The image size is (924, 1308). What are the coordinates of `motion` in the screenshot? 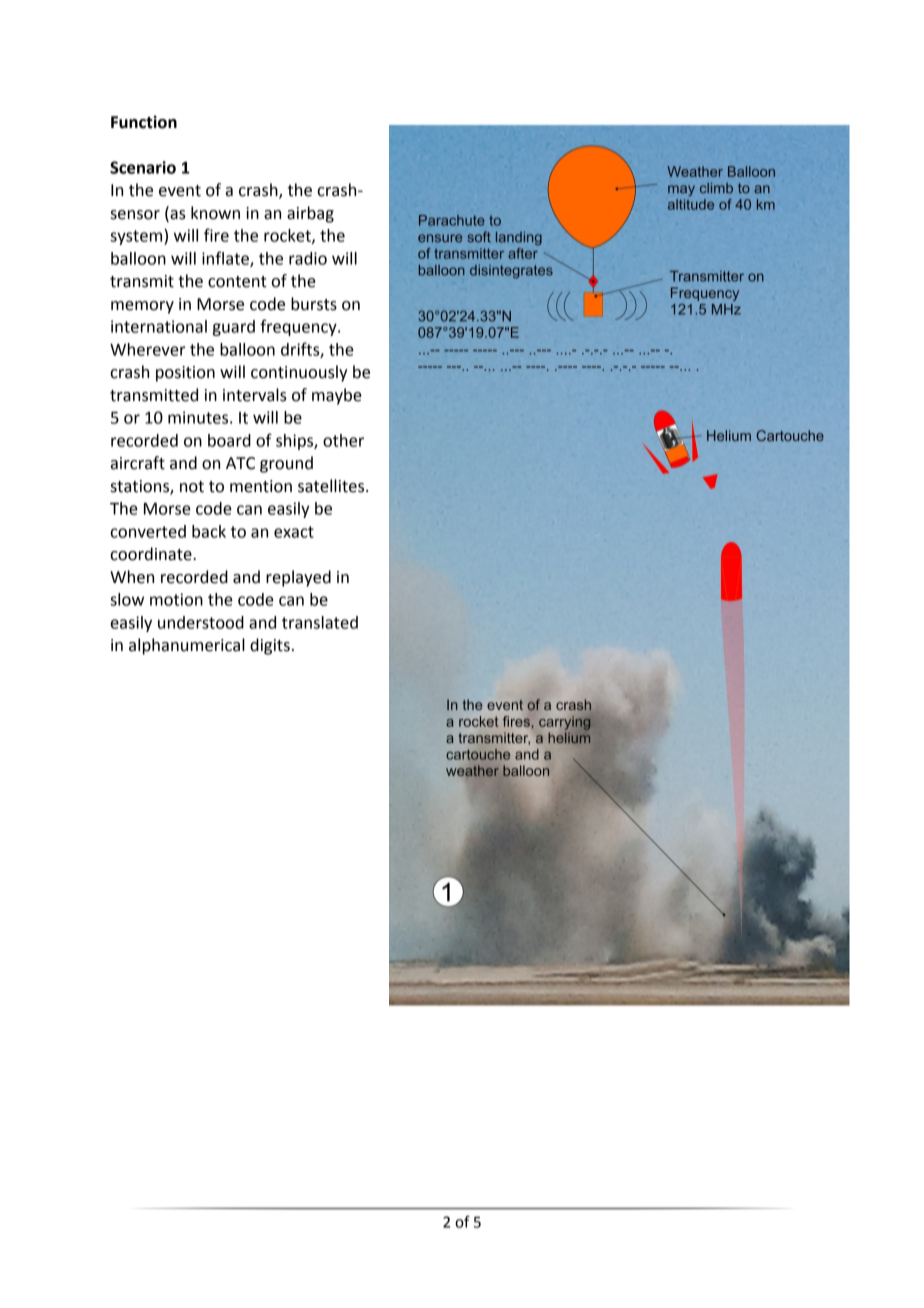 It's located at (176, 599).
